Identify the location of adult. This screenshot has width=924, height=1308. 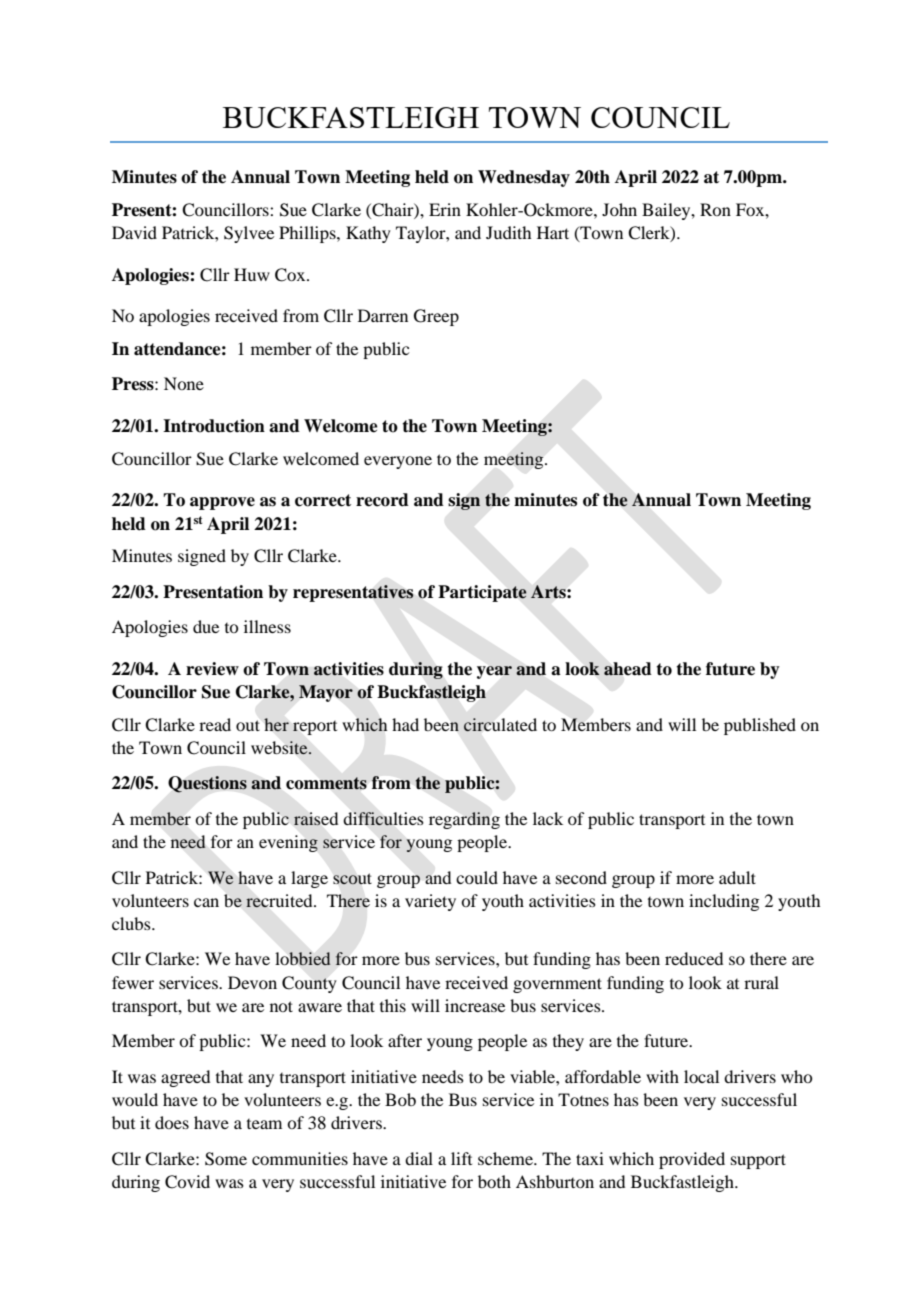
(737, 877).
